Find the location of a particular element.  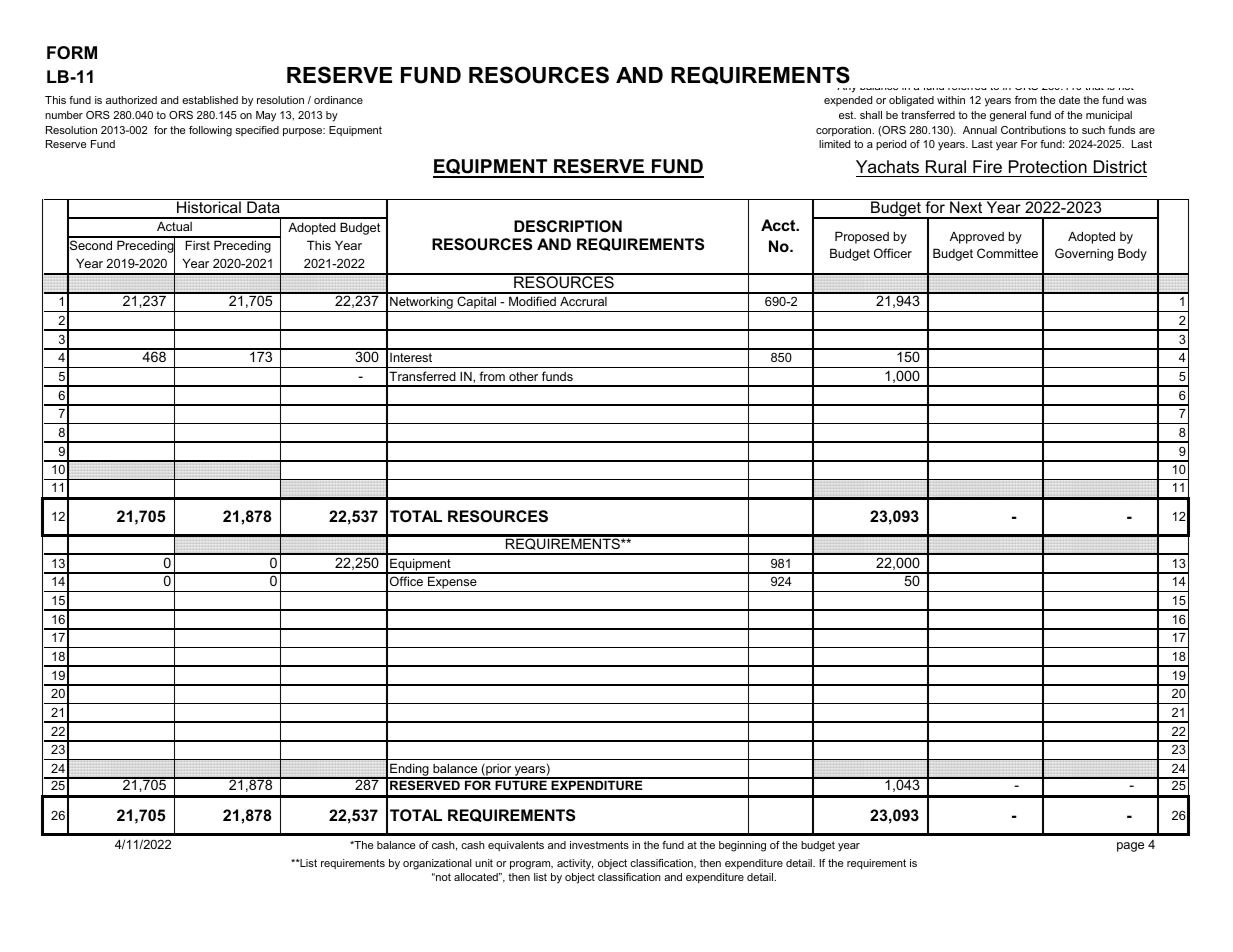

Actual is located at coordinates (174, 226).
